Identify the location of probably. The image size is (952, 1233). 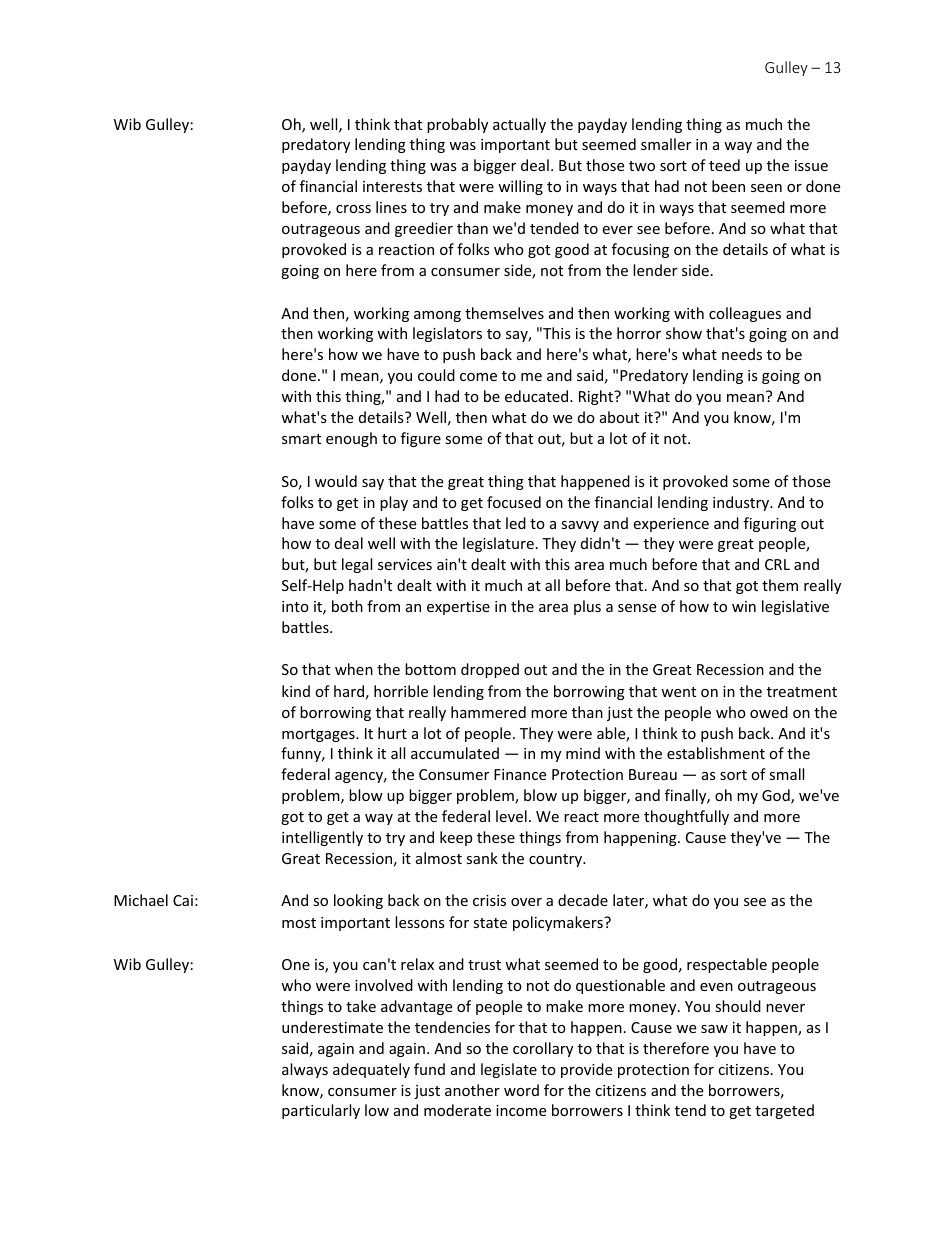
(457, 125).
